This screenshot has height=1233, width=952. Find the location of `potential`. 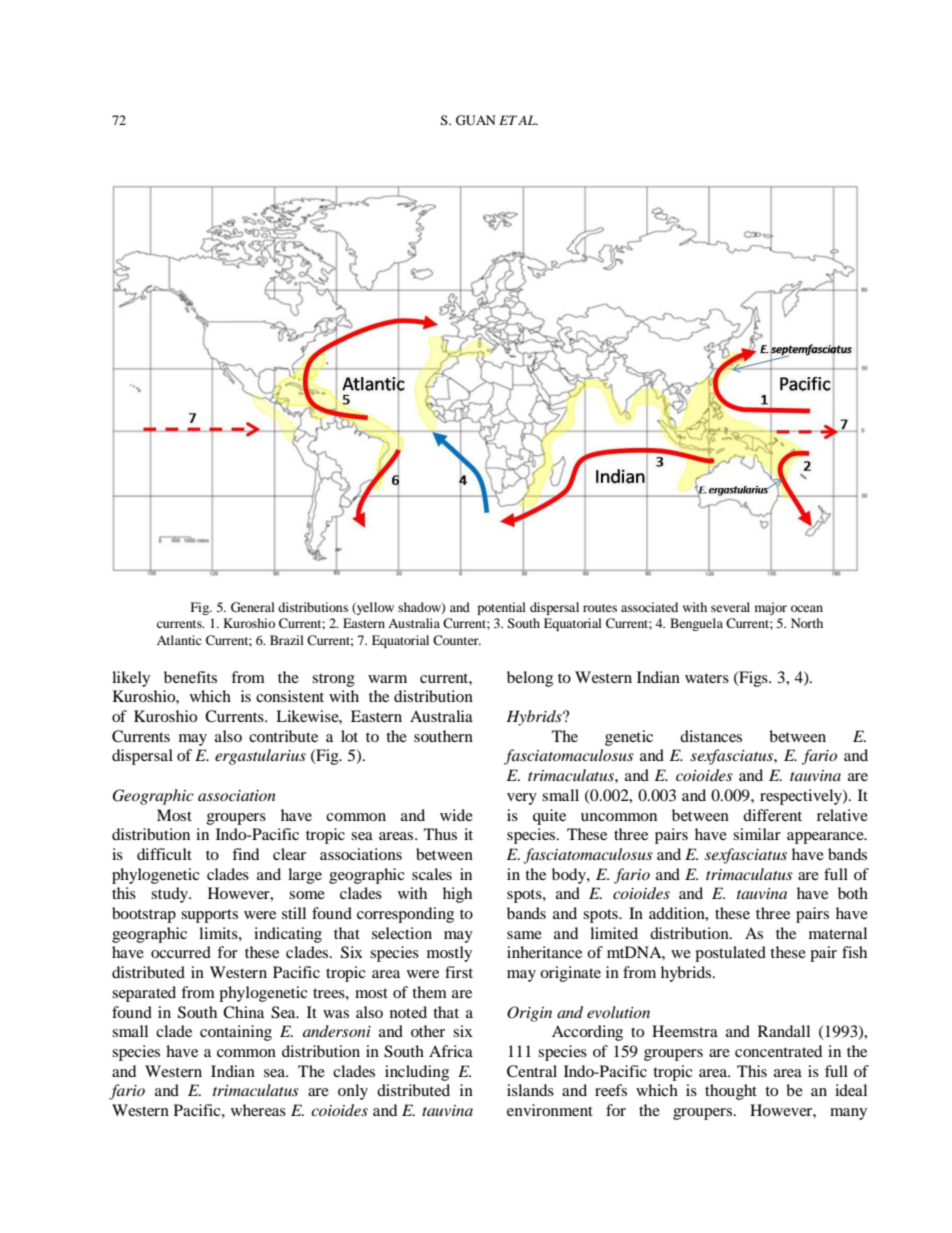

potential is located at coordinates (501, 608).
